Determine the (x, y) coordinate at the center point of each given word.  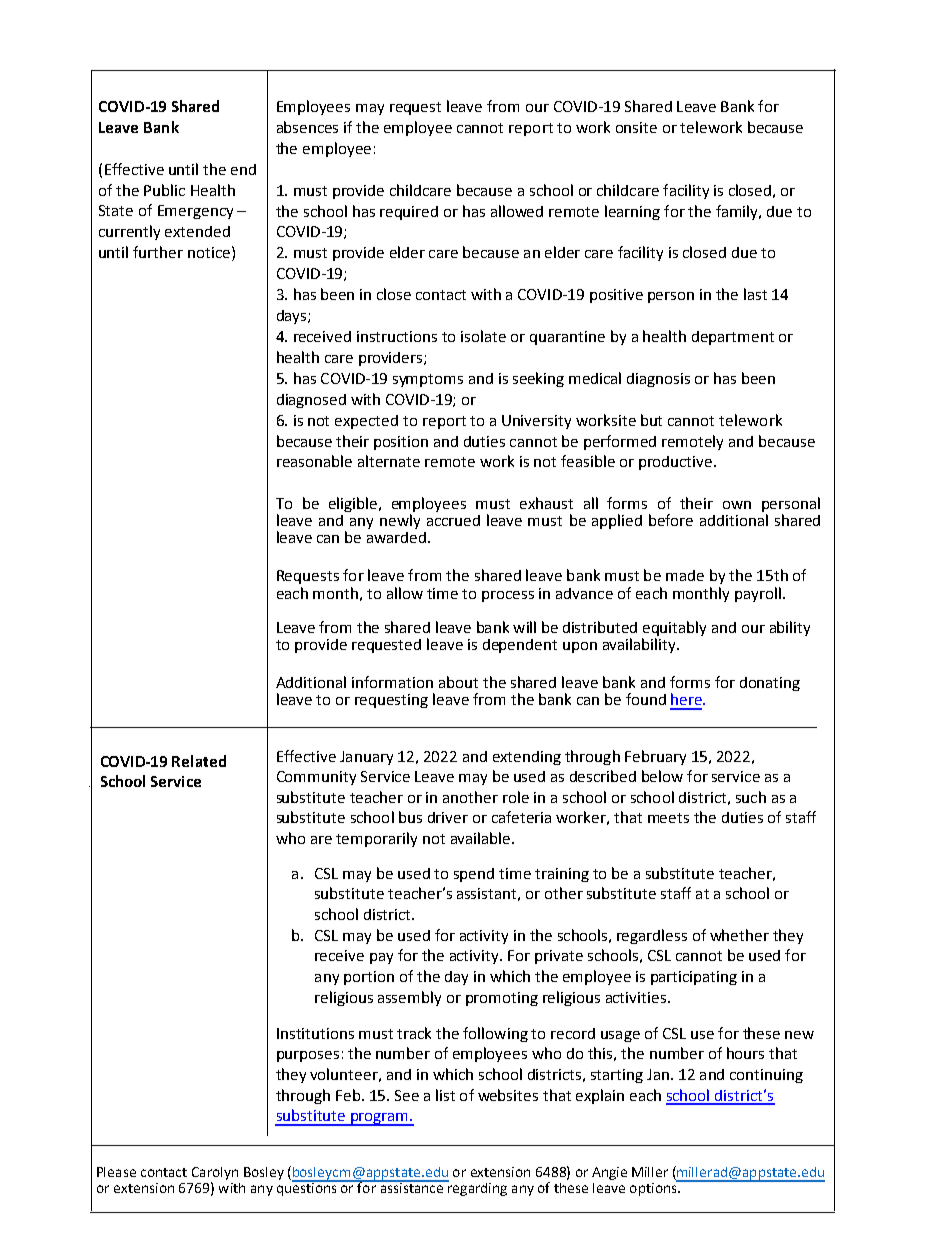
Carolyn (215, 1173)
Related (199, 761)
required (409, 213)
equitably (674, 628)
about (458, 682)
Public (164, 190)
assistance (411, 1186)
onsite (636, 127)
